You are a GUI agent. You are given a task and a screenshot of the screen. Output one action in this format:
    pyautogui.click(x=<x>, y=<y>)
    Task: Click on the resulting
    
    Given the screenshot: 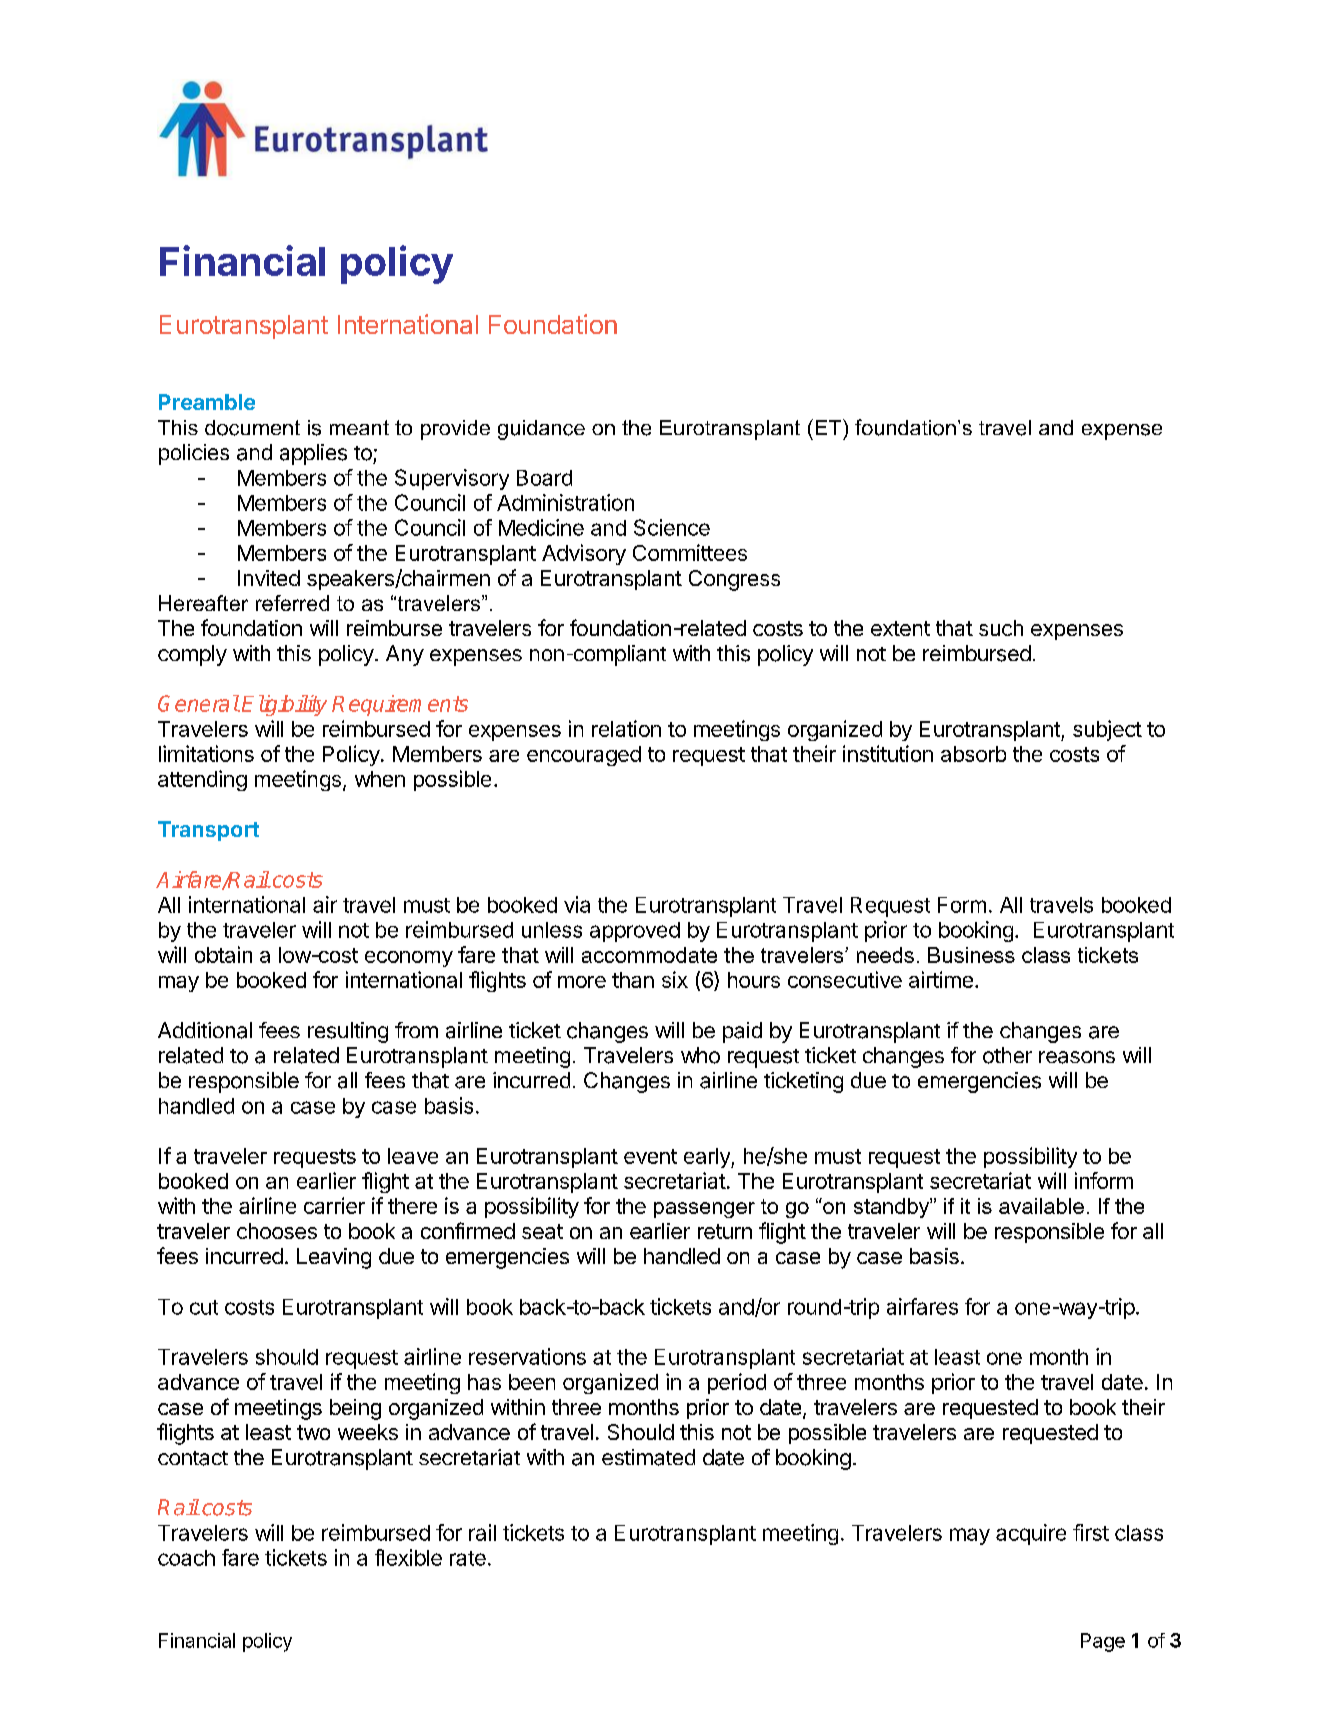 What is the action you would take?
    pyautogui.click(x=348, y=1032)
